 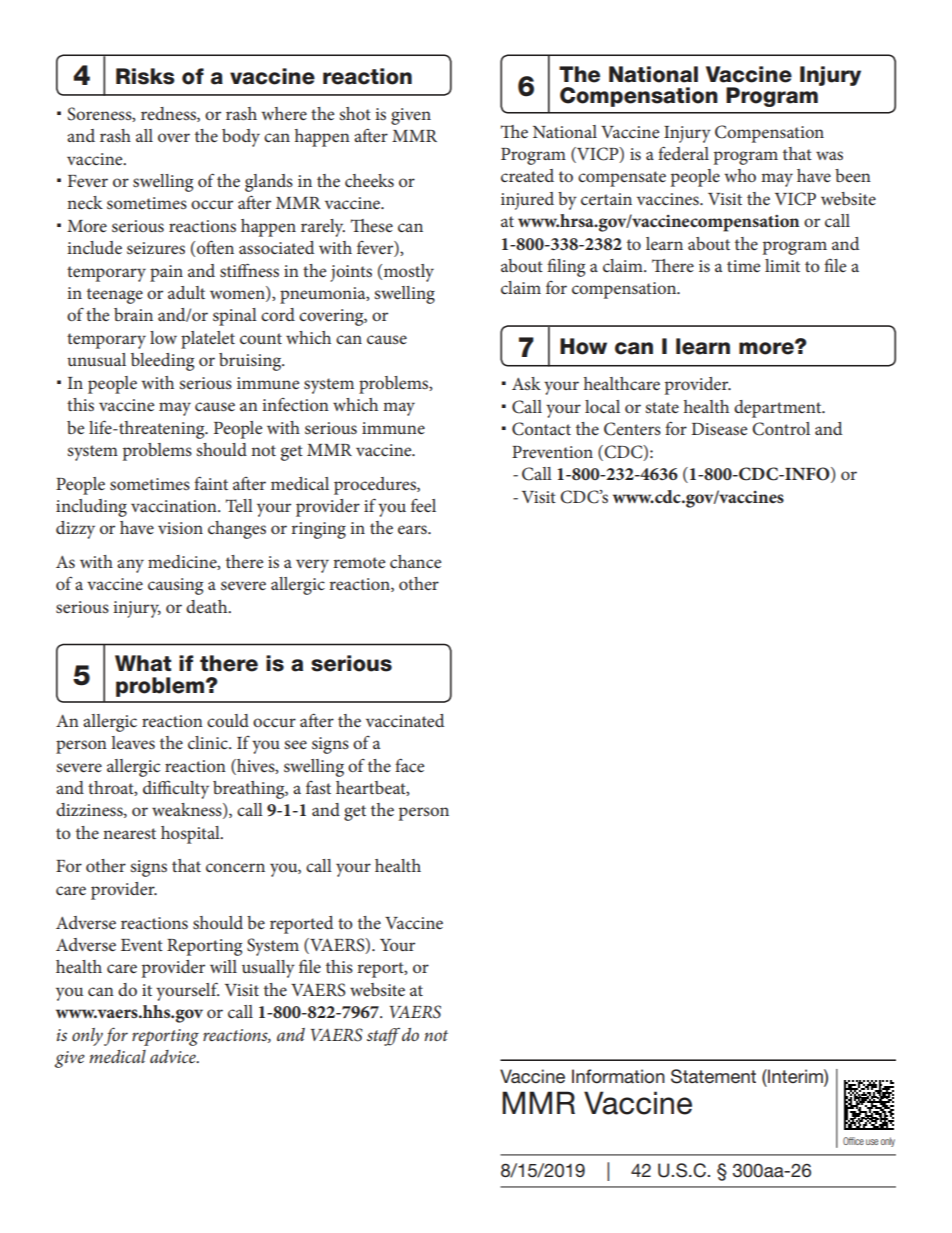 I want to click on chance, so click(x=415, y=561).
